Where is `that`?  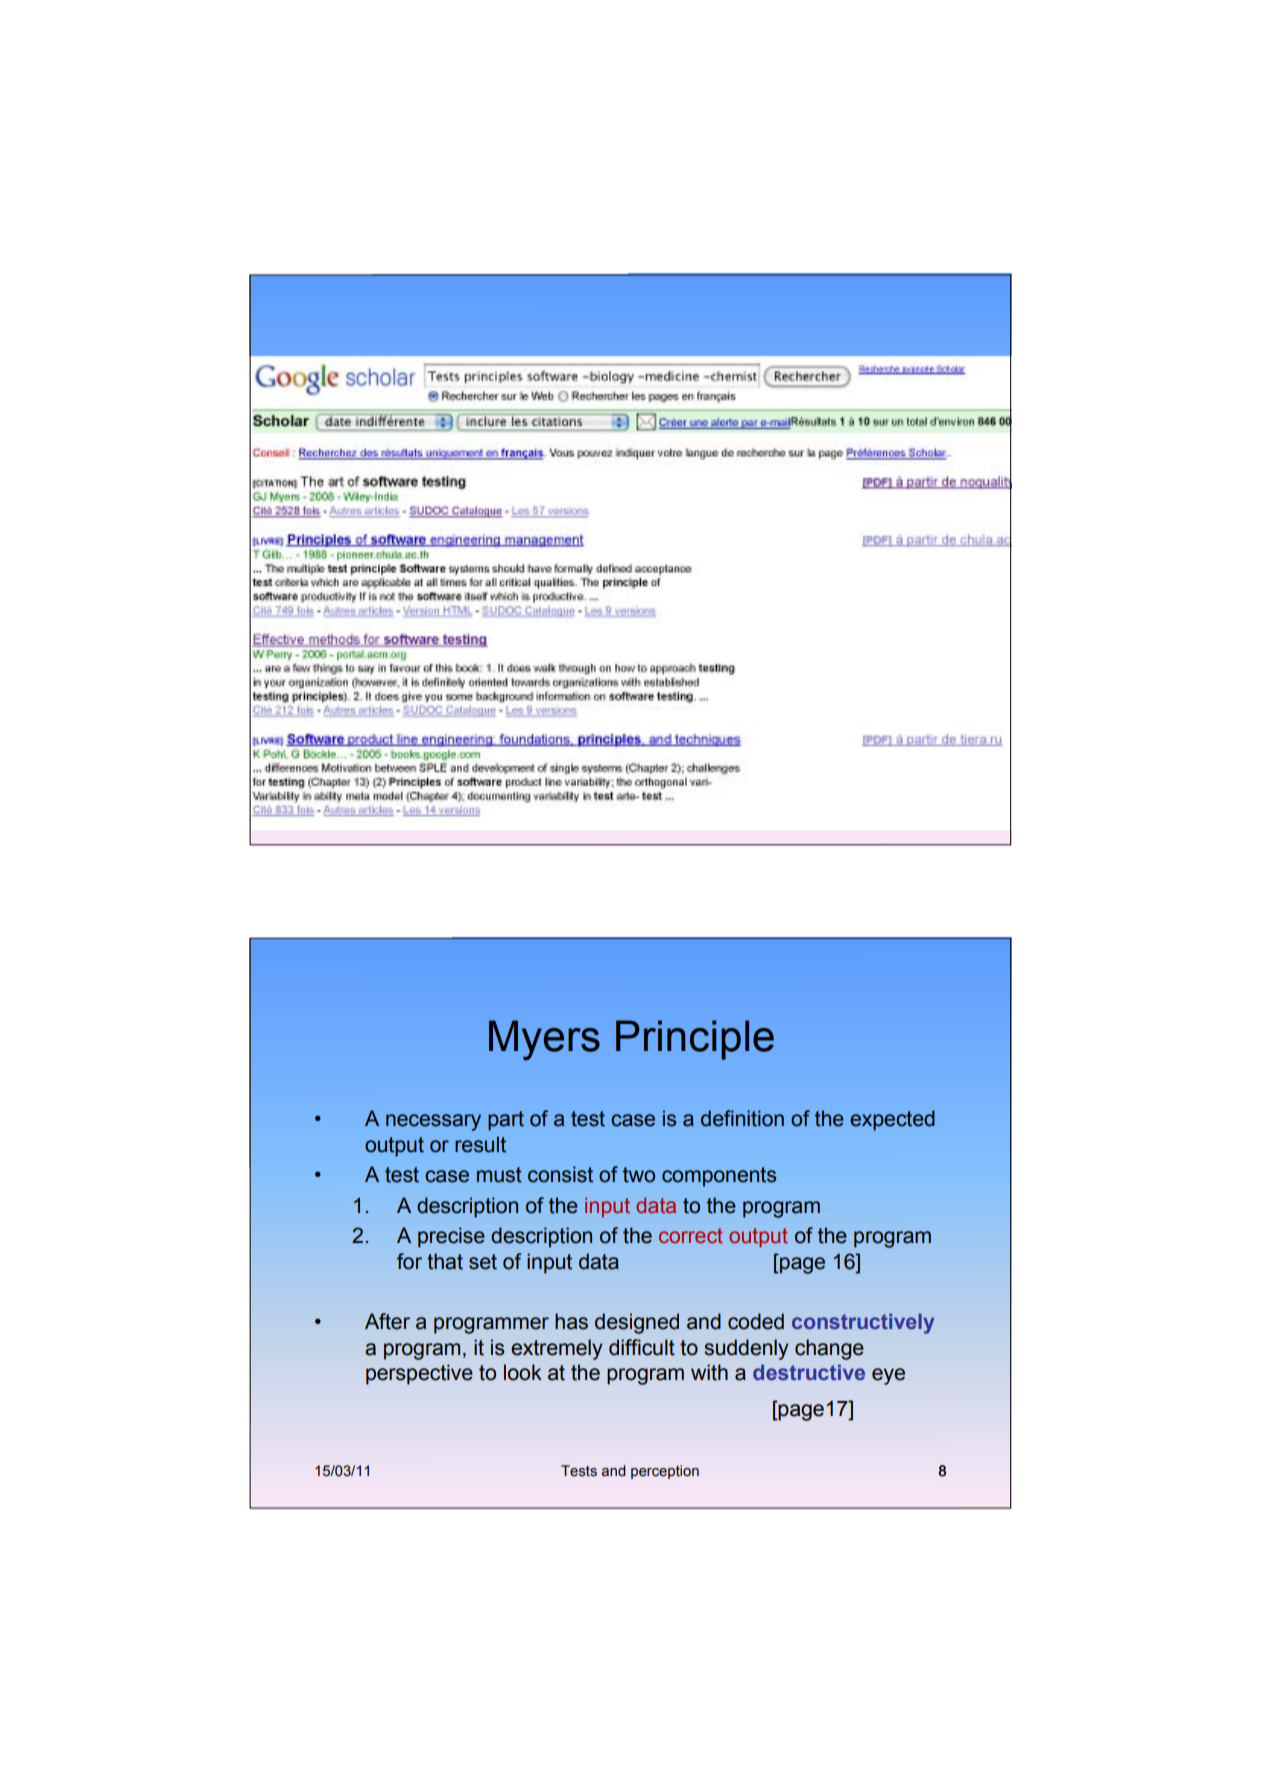 that is located at coordinates (445, 1261).
